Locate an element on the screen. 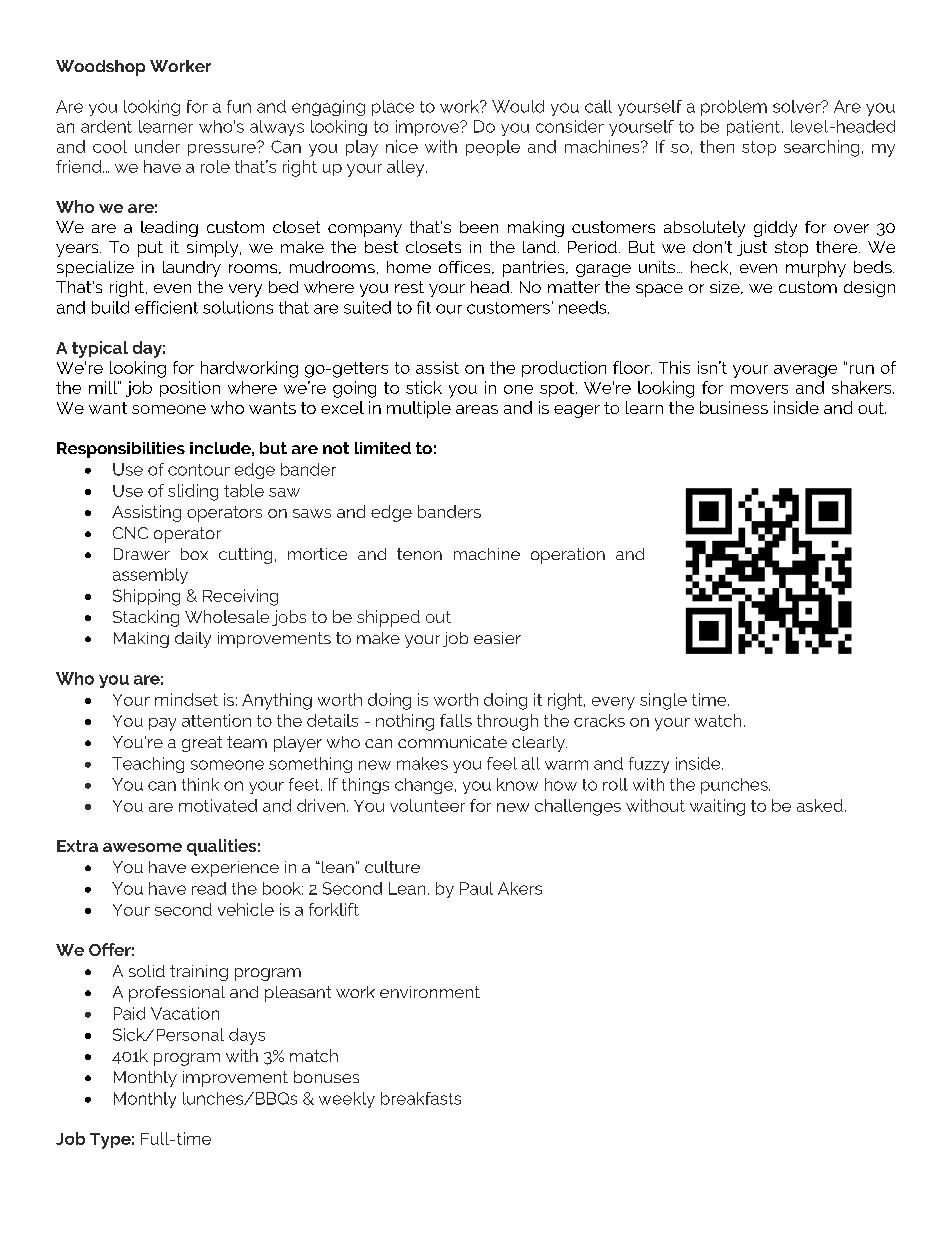 The width and height of the screenshot is (952, 1233). easier is located at coordinates (497, 638).
